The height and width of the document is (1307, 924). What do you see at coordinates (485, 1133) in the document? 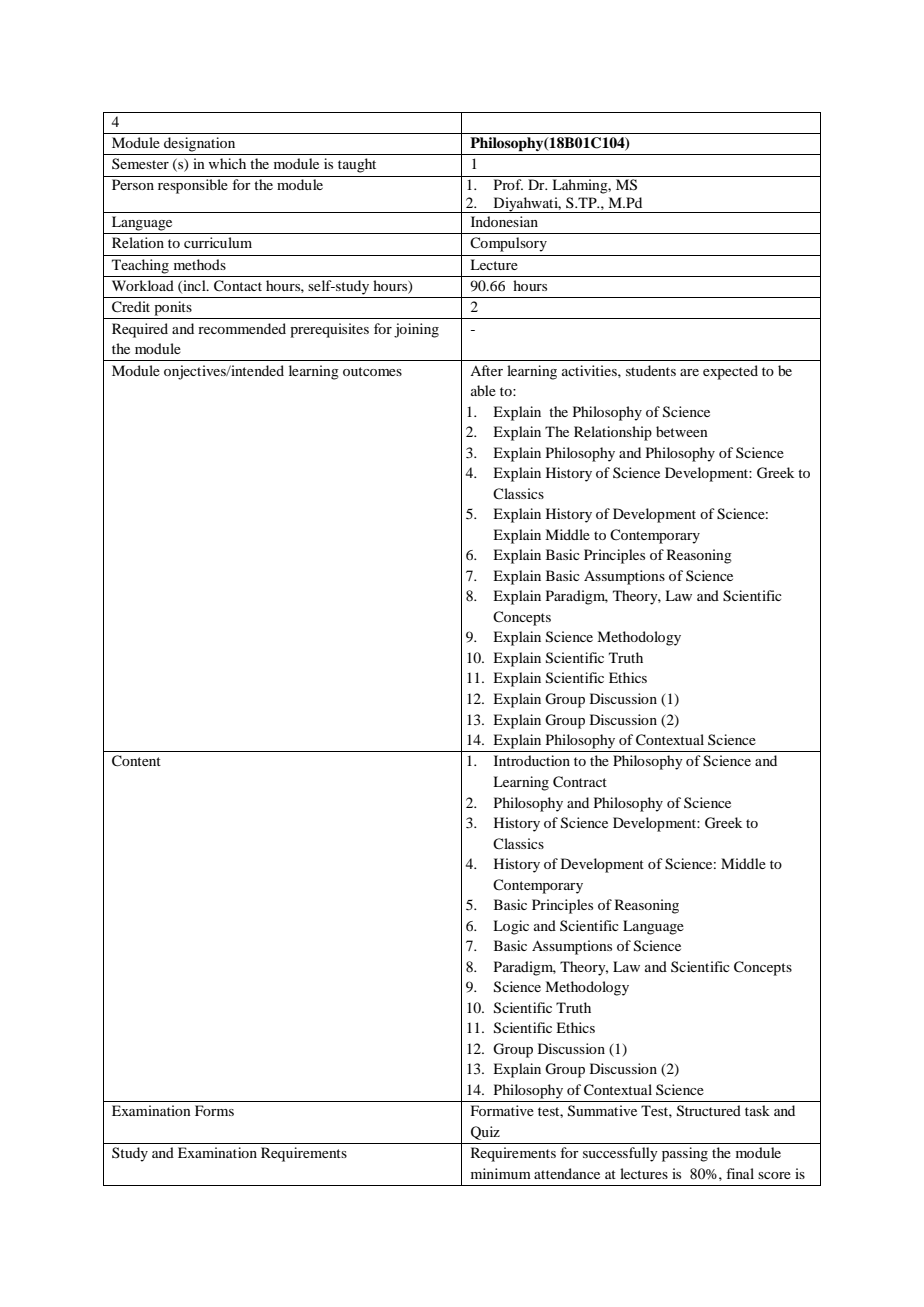
I see `Quiz` at bounding box center [485, 1133].
